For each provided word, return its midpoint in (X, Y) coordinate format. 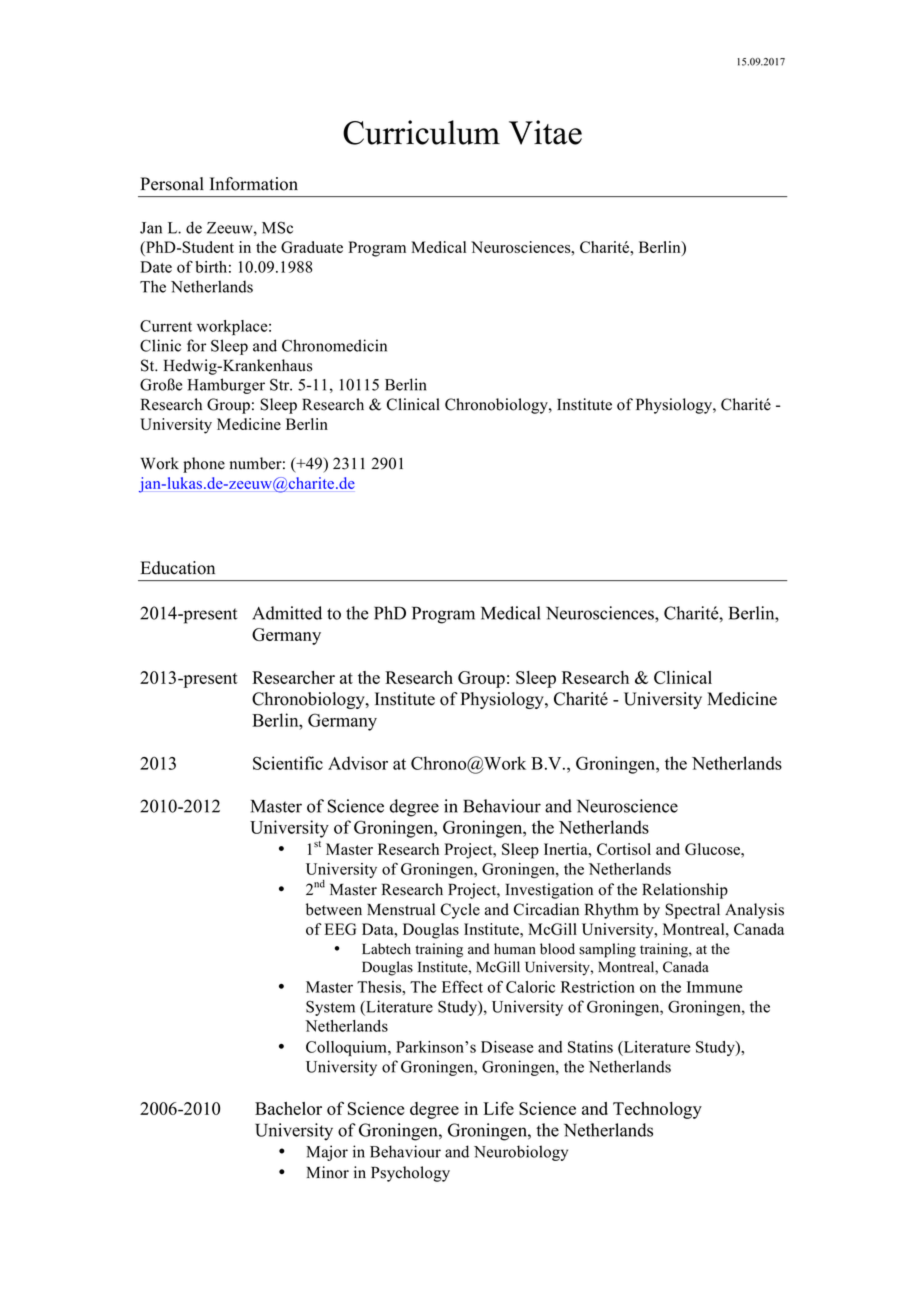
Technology (657, 1110)
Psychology (410, 1174)
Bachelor (288, 1108)
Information (254, 184)
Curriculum (421, 132)
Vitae (545, 132)
